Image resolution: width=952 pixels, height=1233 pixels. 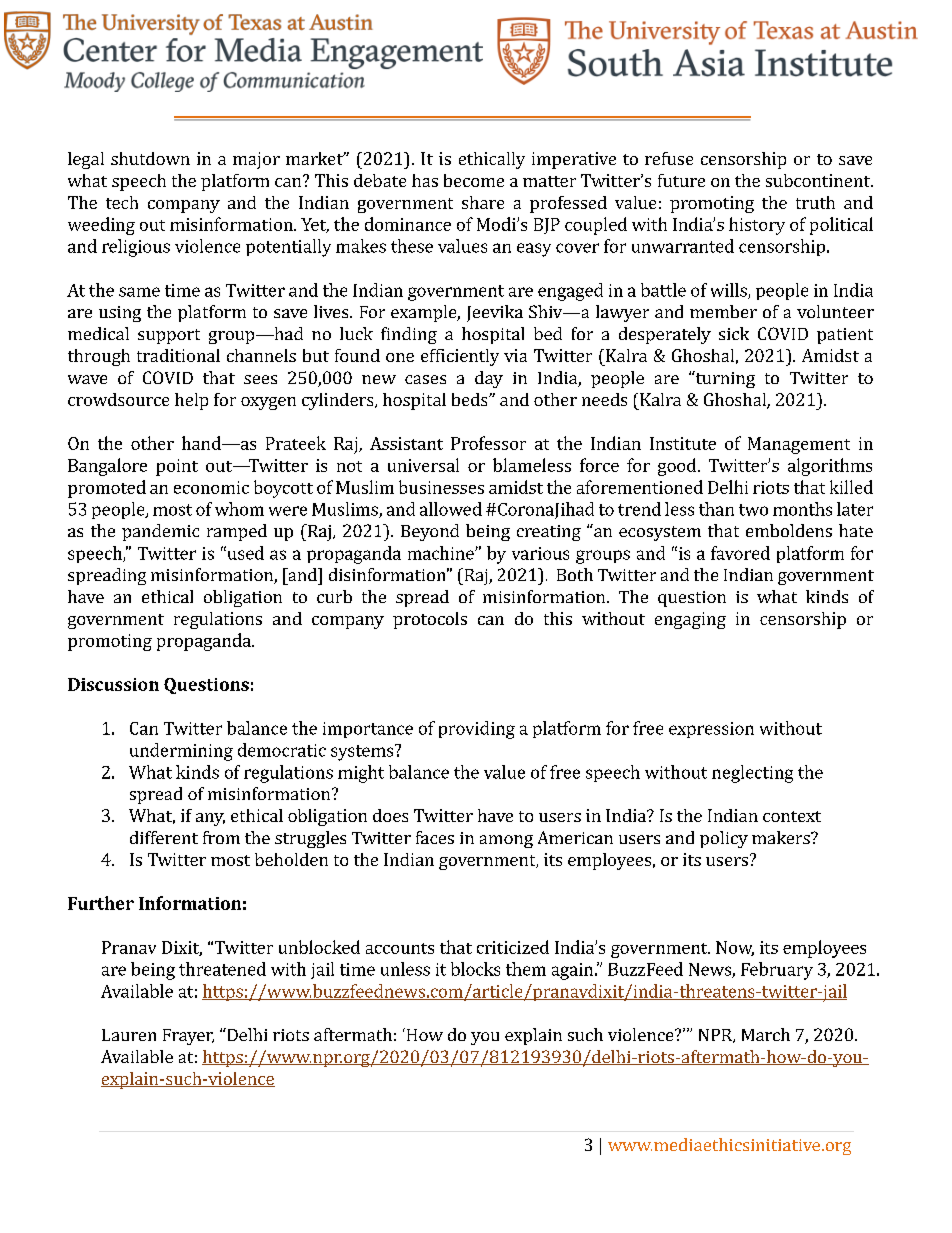 I want to click on providing, so click(x=477, y=730).
